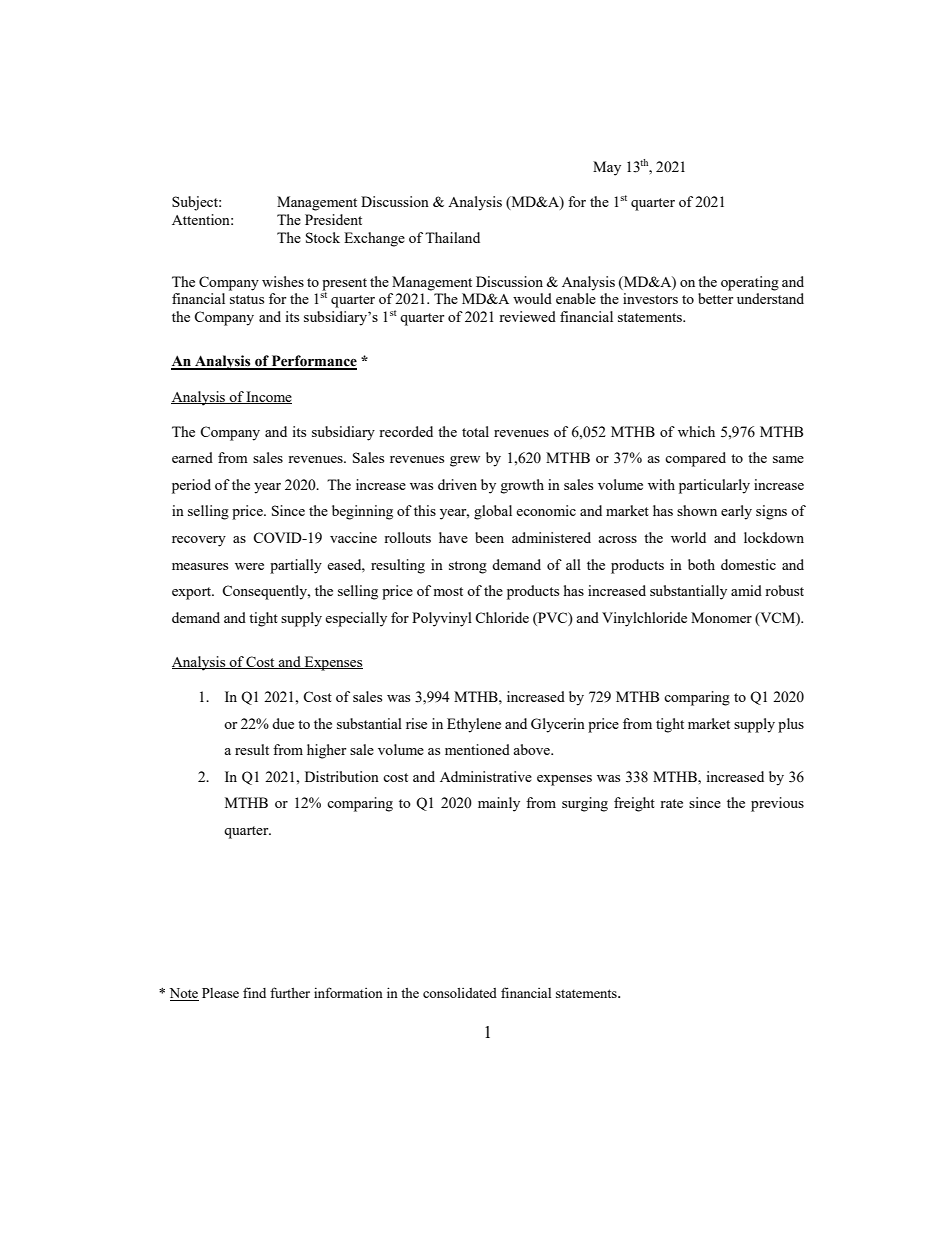 This page has height=1233, width=952. What do you see at coordinates (452, 237) in the page?
I see `Thailand` at bounding box center [452, 237].
